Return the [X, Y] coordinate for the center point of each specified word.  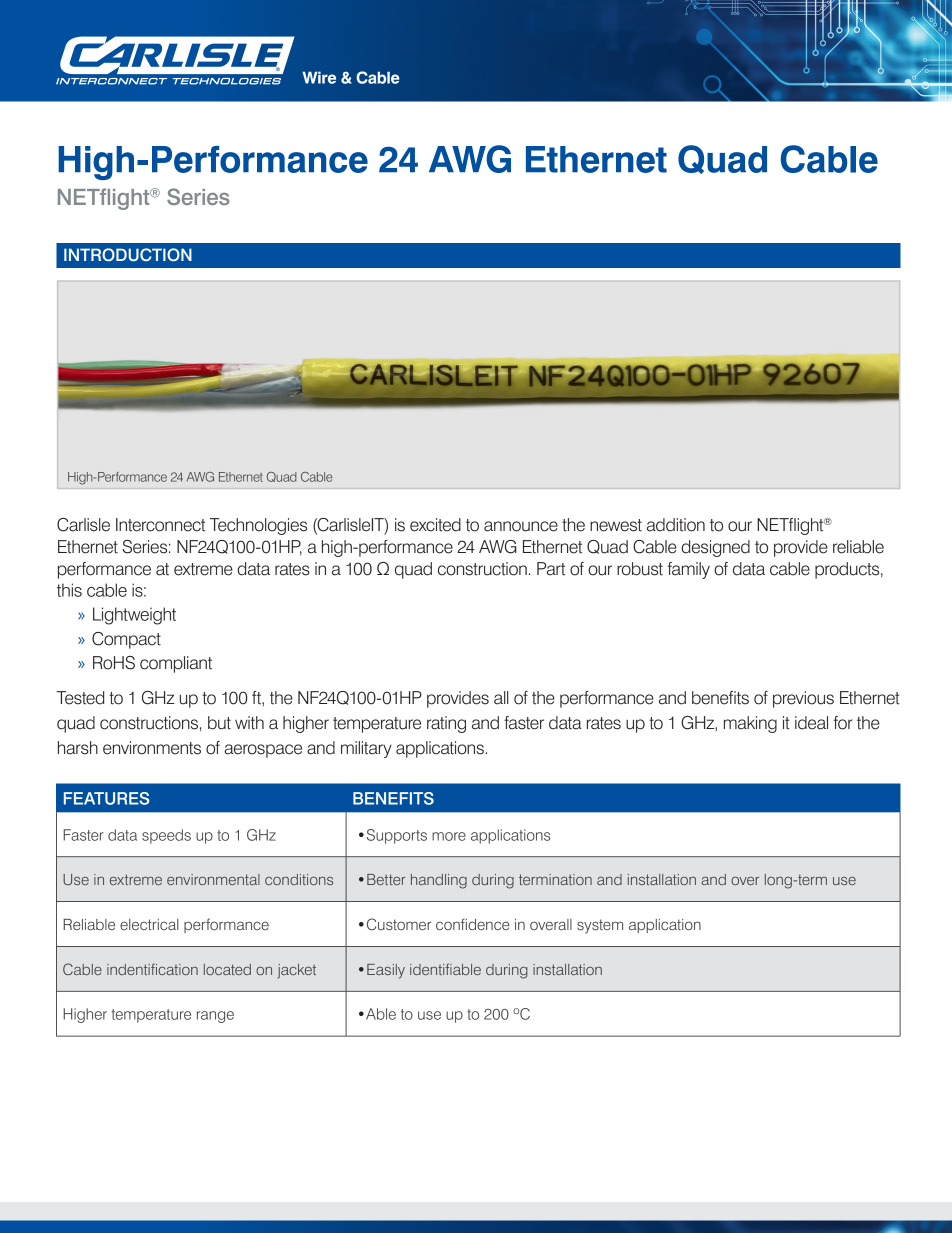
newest [616, 525]
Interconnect [160, 525]
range [215, 1017]
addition [676, 525]
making [750, 724]
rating [446, 724]
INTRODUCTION [128, 254]
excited [435, 525]
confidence [473, 924]
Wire [319, 77]
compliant [176, 664]
